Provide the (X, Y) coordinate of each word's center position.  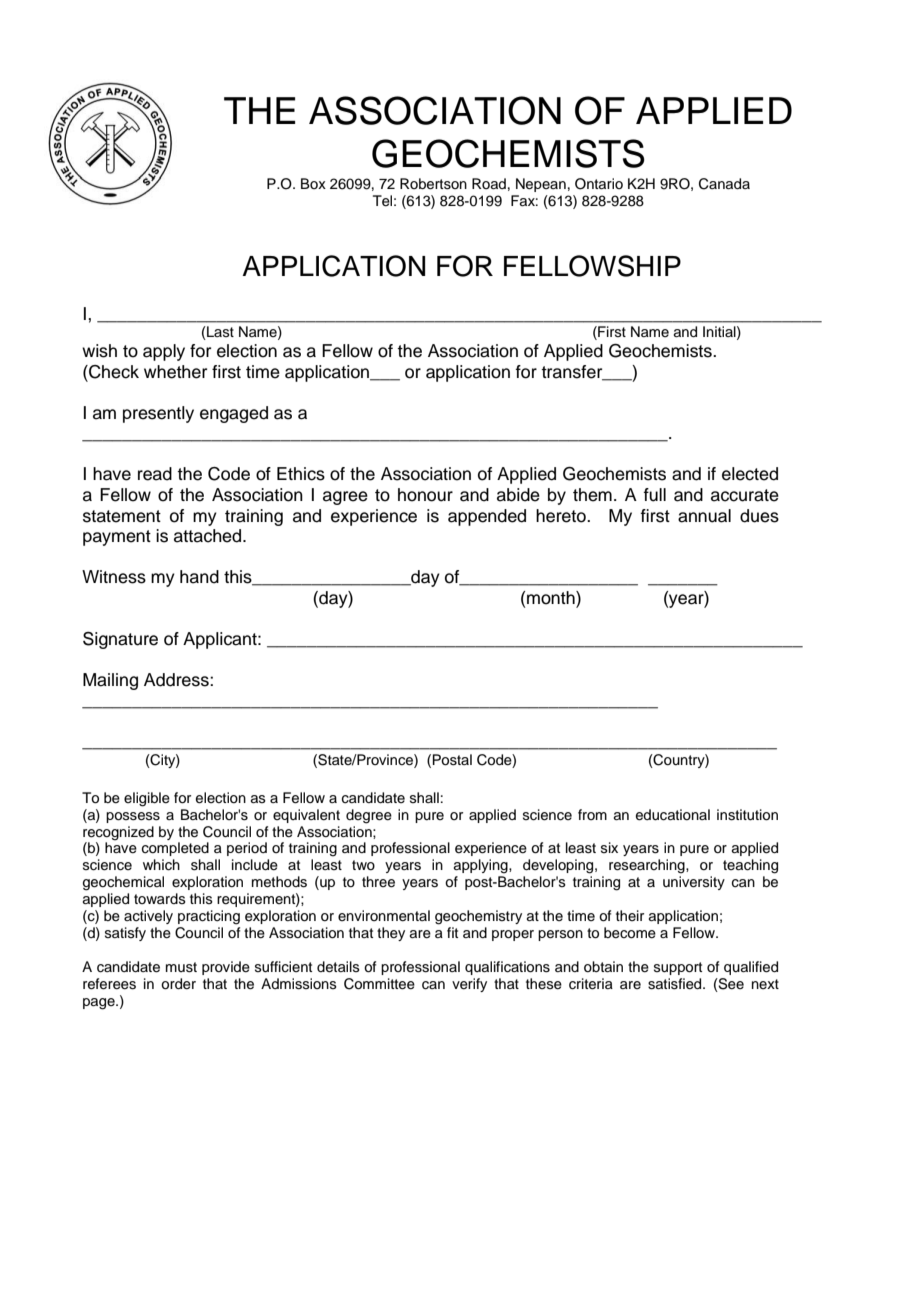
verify (469, 985)
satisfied (676, 984)
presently (158, 414)
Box (313, 183)
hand (199, 577)
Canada (724, 184)
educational (673, 815)
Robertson (433, 184)
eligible (147, 799)
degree (369, 816)
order (178, 984)
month (552, 598)
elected (750, 474)
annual (704, 516)
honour (425, 495)
